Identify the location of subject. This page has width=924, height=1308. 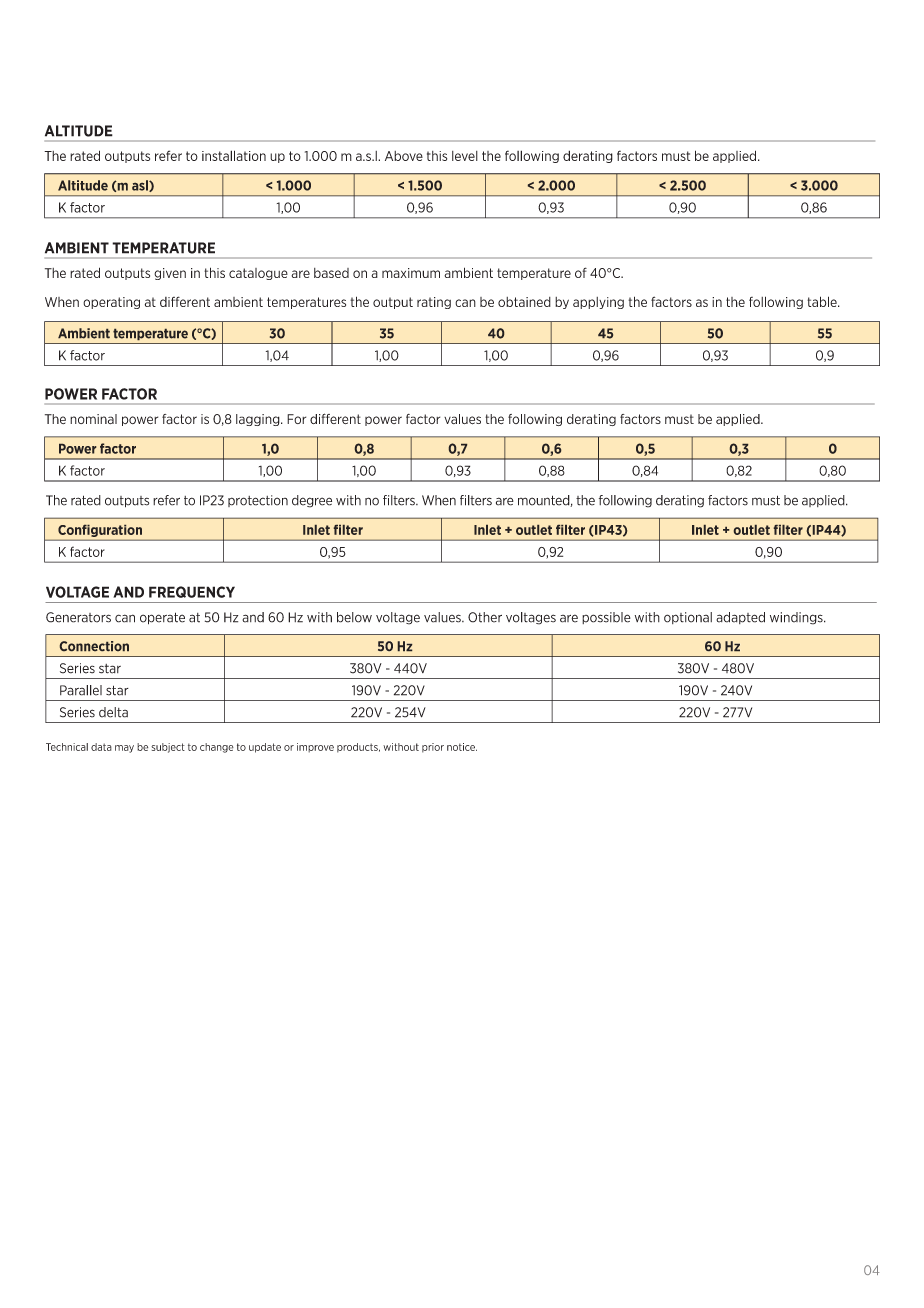
(168, 748).
